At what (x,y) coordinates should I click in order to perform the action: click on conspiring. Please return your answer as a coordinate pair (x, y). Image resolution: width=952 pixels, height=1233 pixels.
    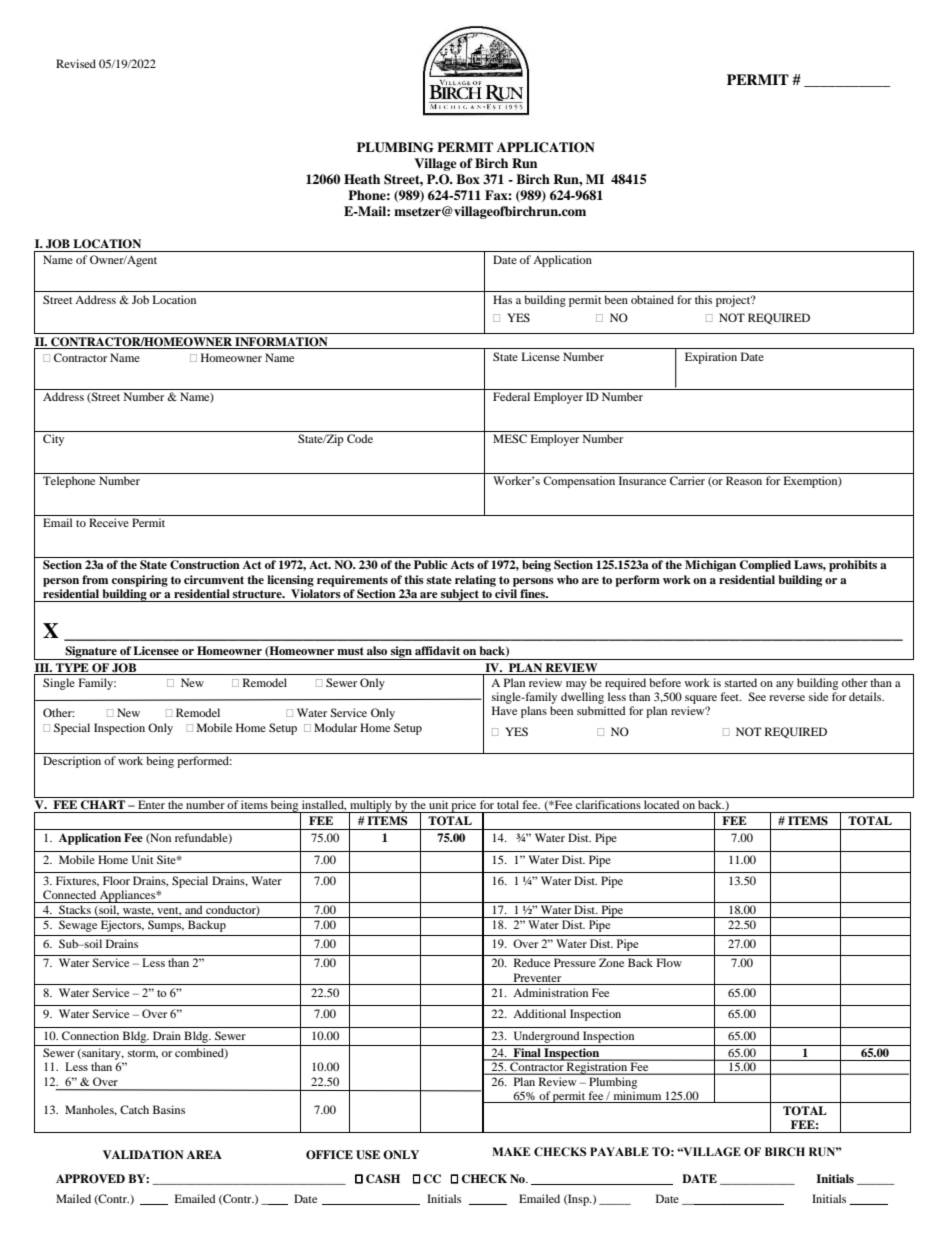
    Looking at the image, I should click on (140, 581).
